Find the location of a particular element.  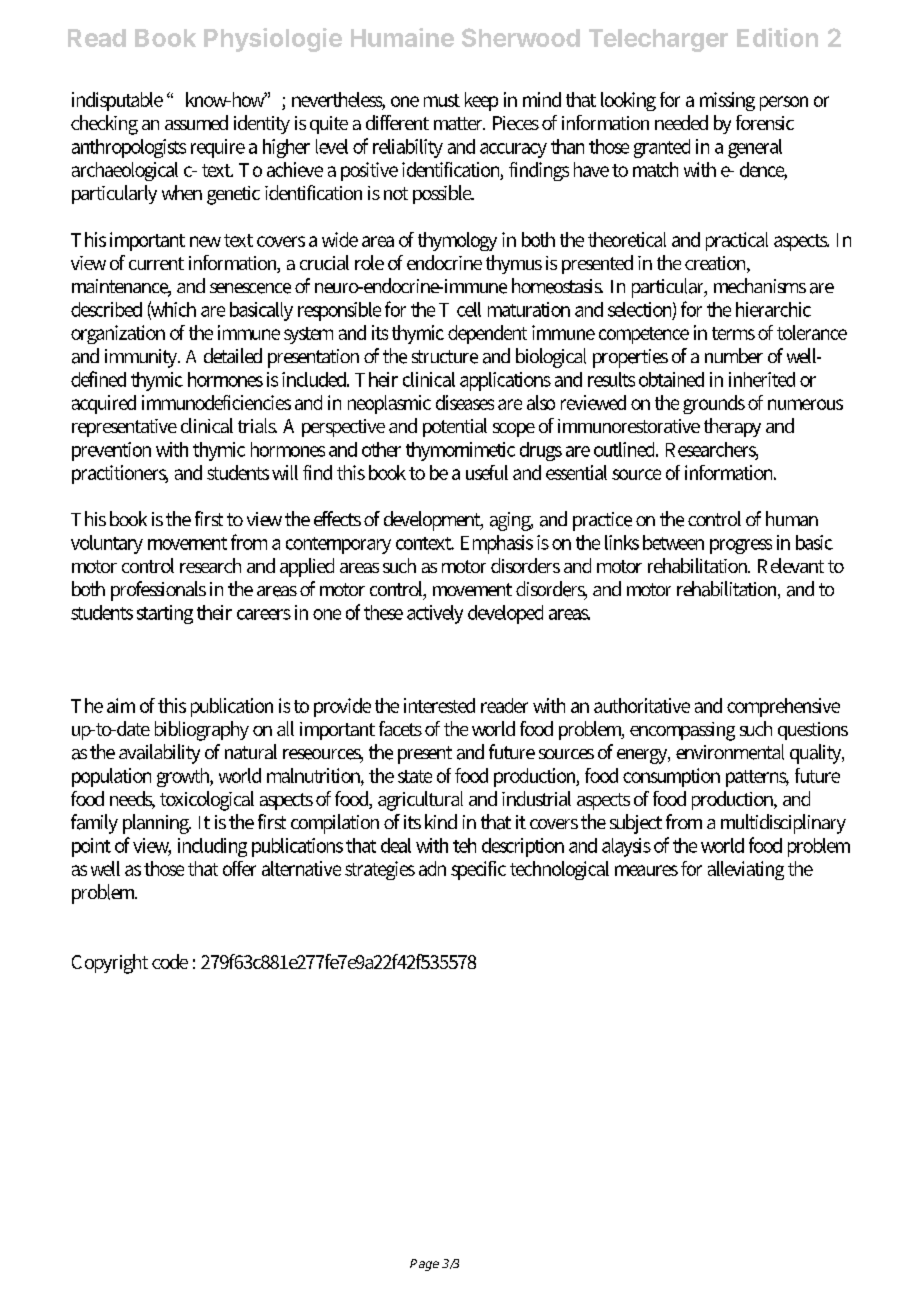

missing is located at coordinates (727, 101).
